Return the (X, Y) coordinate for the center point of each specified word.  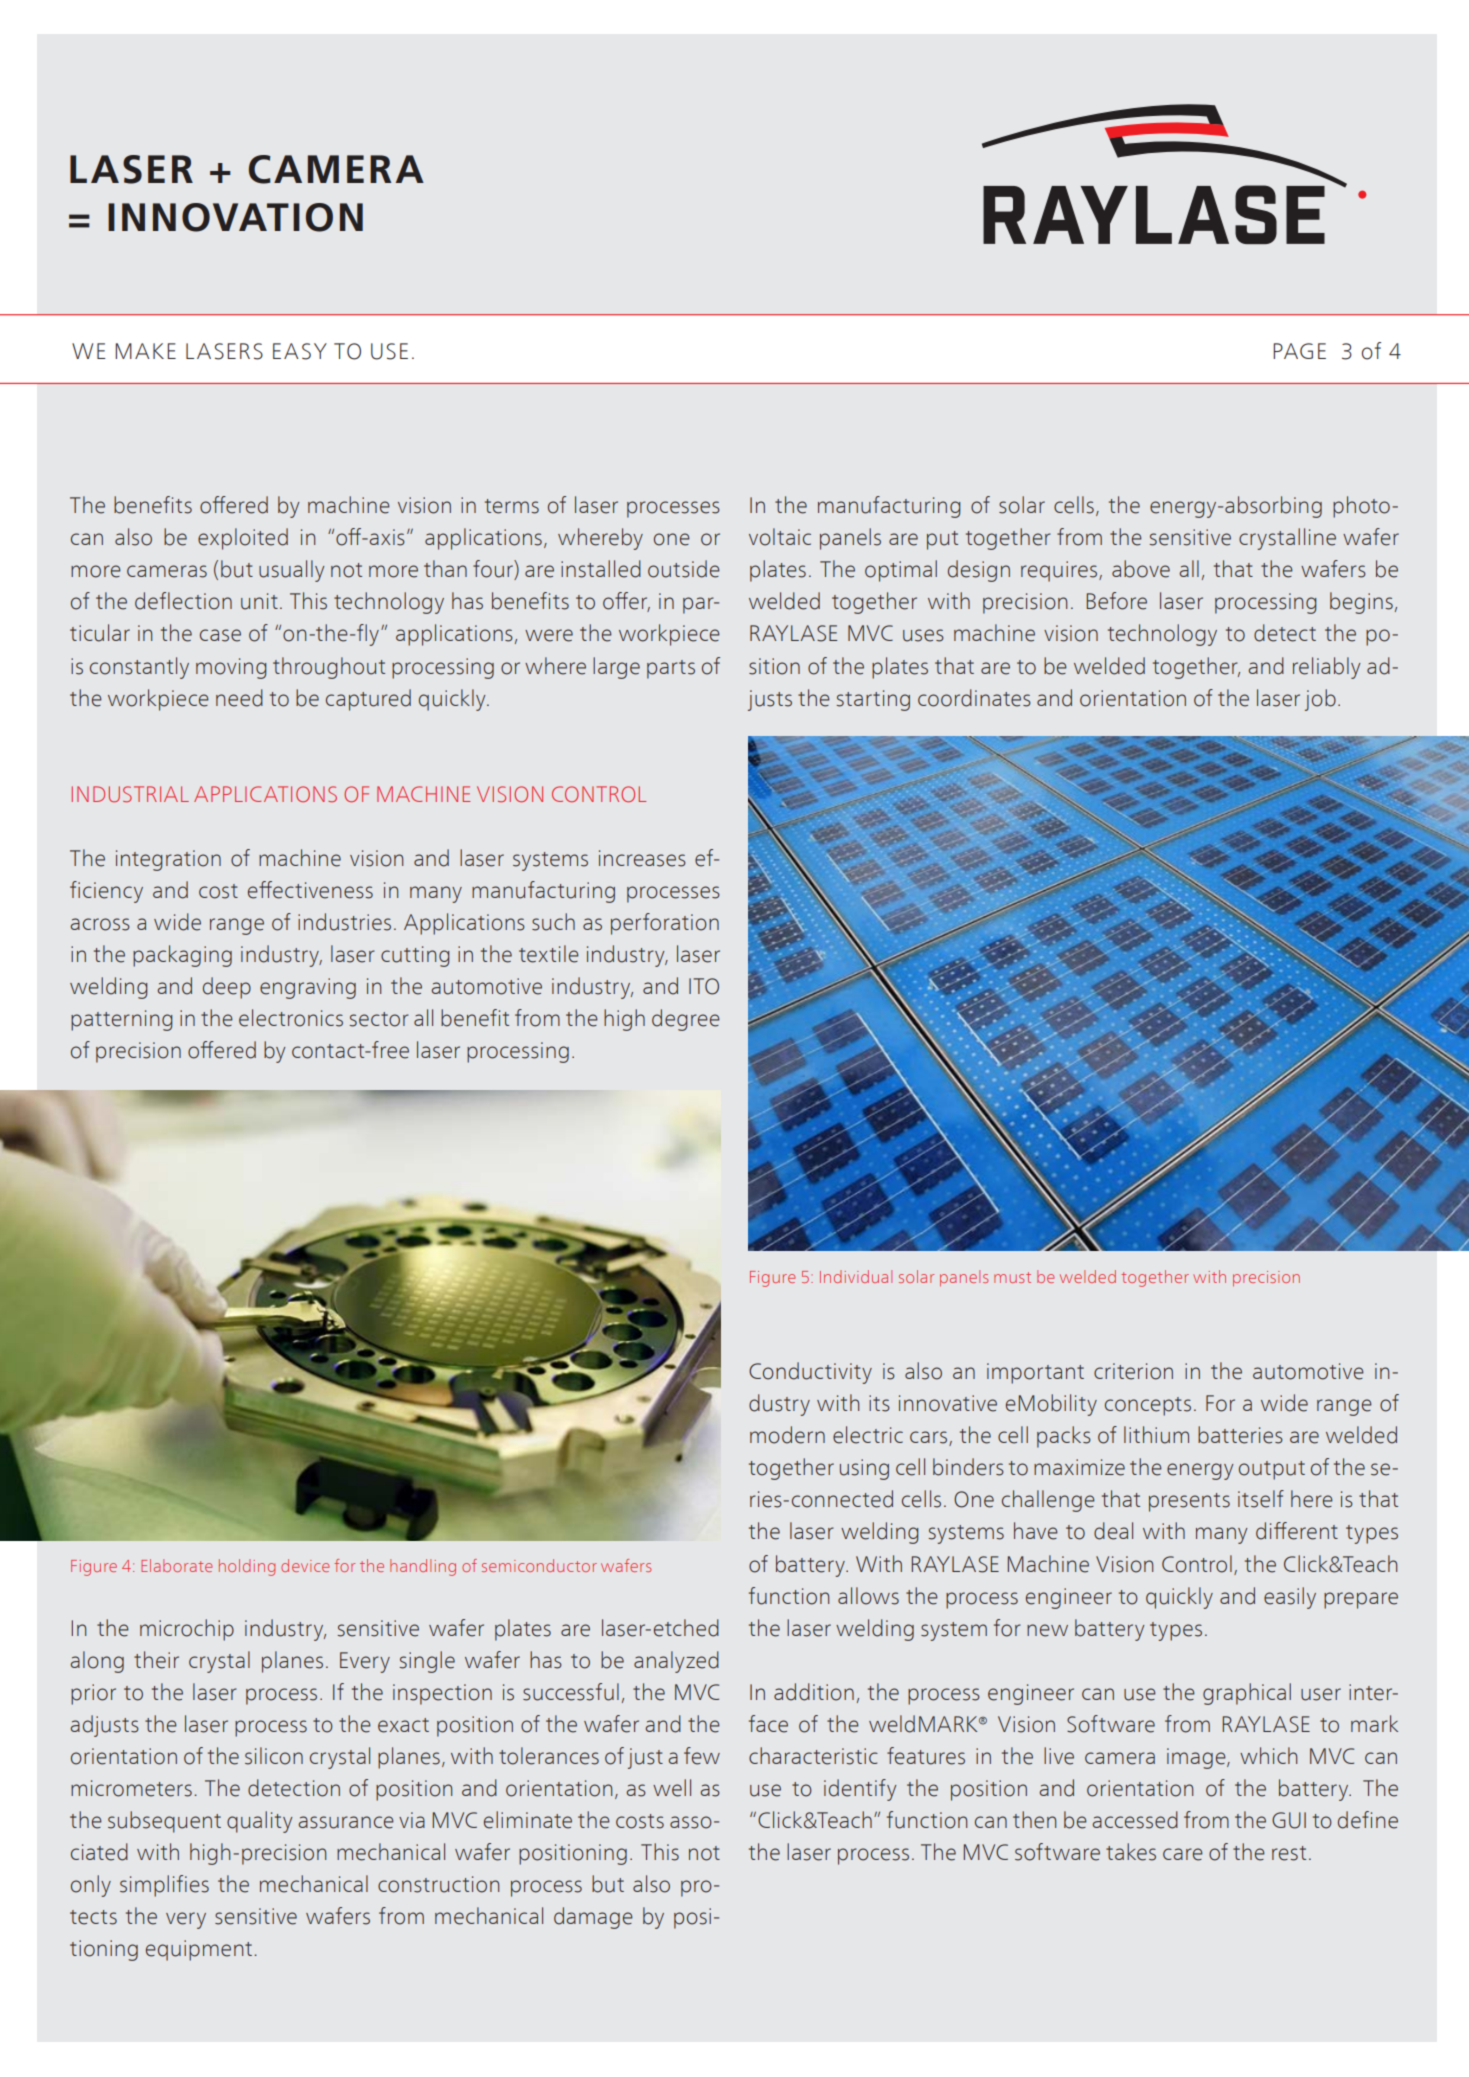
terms (512, 506)
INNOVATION (235, 217)
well (672, 1788)
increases (642, 858)
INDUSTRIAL (130, 794)
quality (259, 1822)
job (1320, 700)
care (1183, 1854)
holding (247, 1567)
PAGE (1299, 351)
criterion (1133, 1371)
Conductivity (810, 1373)
